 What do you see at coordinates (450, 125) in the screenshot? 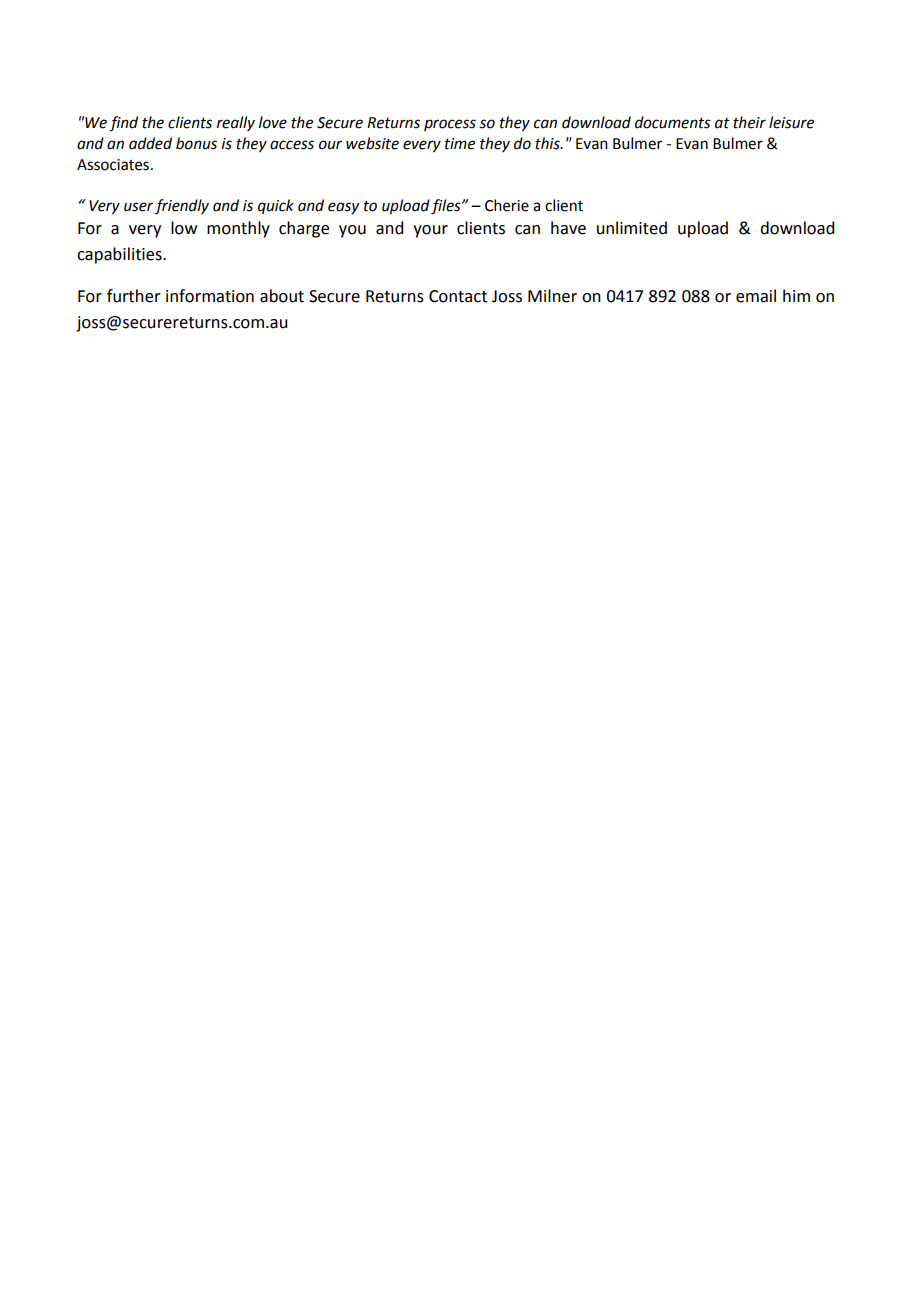
I see `process` at bounding box center [450, 125].
